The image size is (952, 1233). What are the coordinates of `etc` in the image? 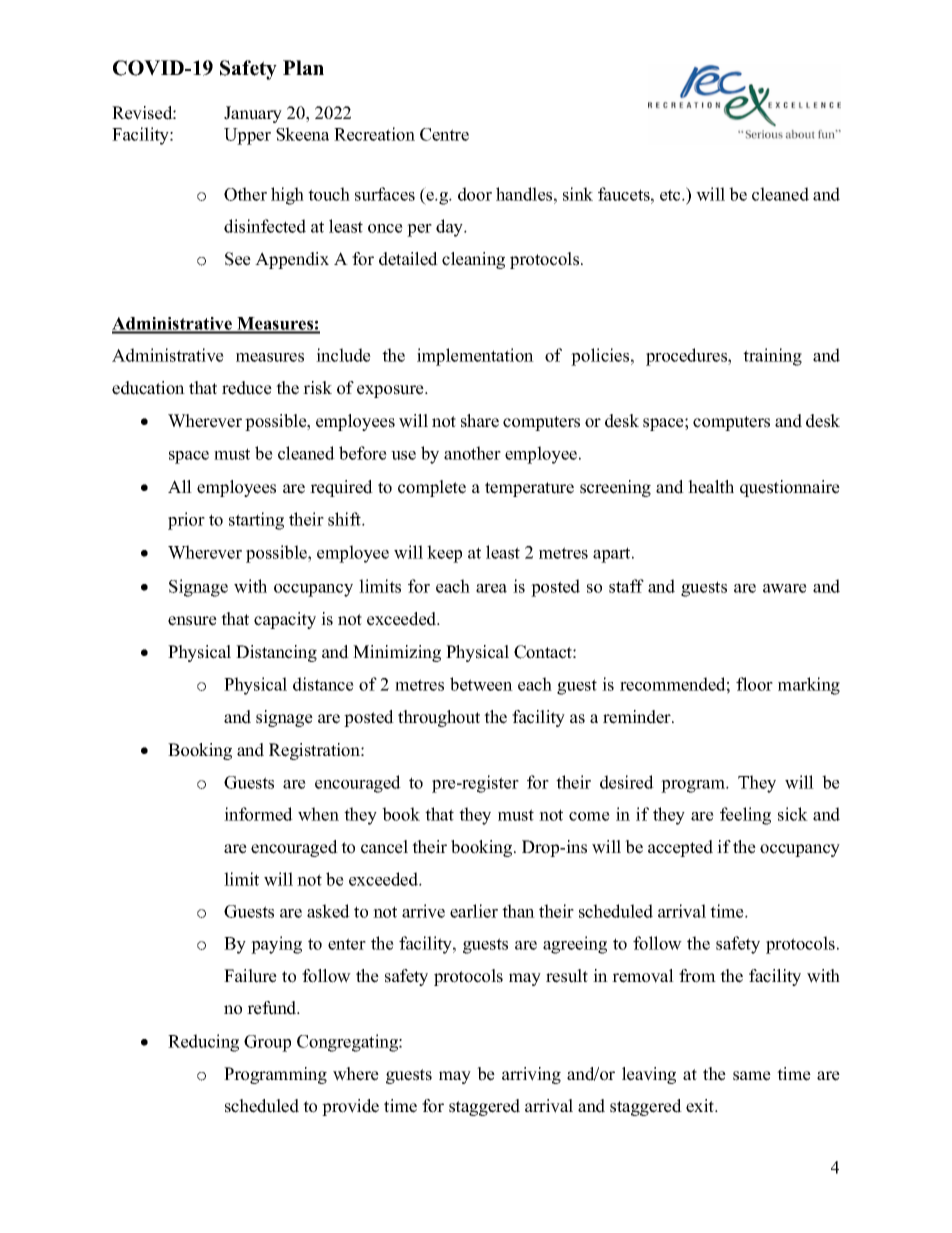 It's located at (671, 195).
